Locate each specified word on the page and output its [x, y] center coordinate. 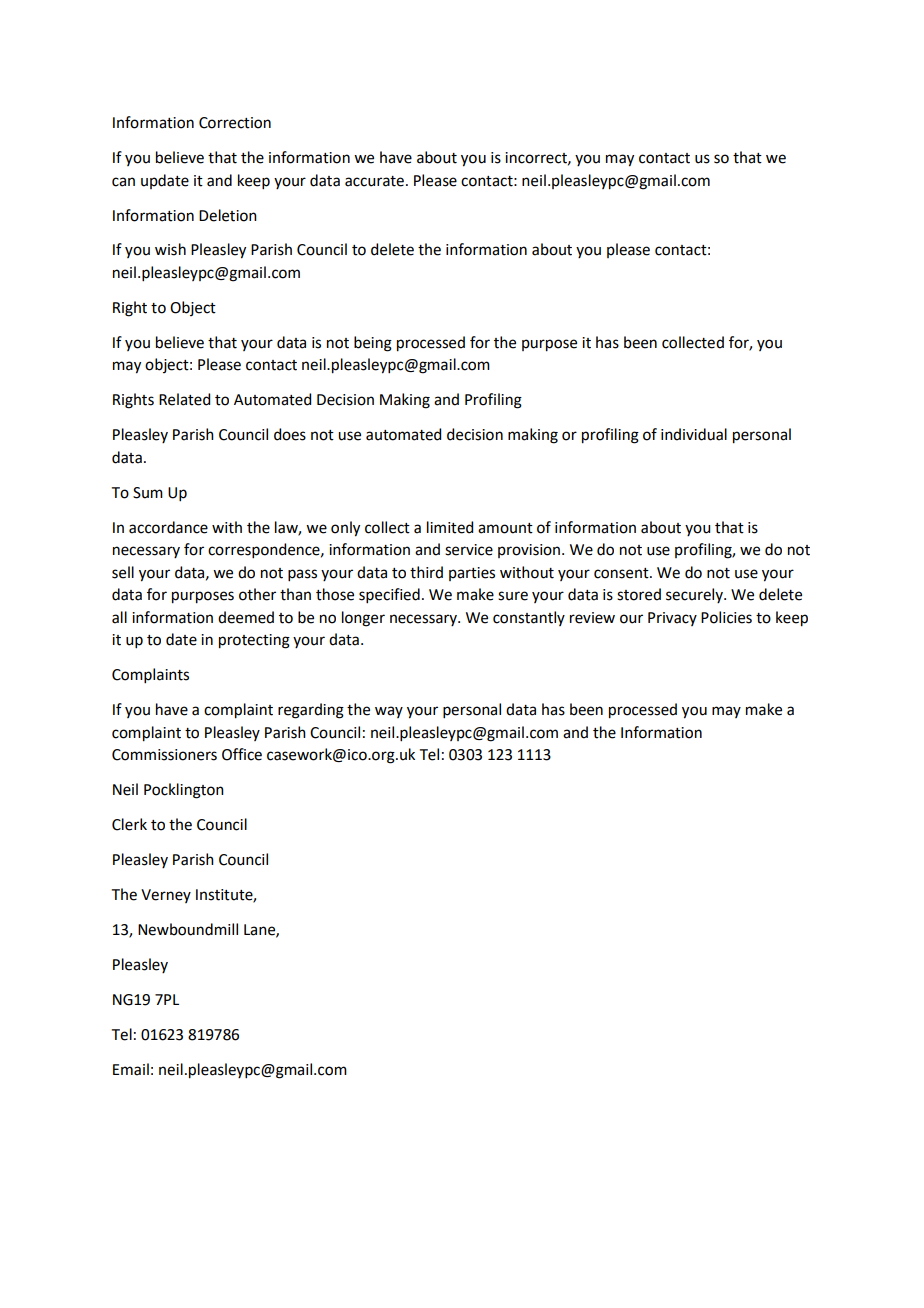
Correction [235, 123]
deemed [246, 617]
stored [639, 594]
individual [694, 434]
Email [131, 1069]
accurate [374, 181]
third [426, 572]
